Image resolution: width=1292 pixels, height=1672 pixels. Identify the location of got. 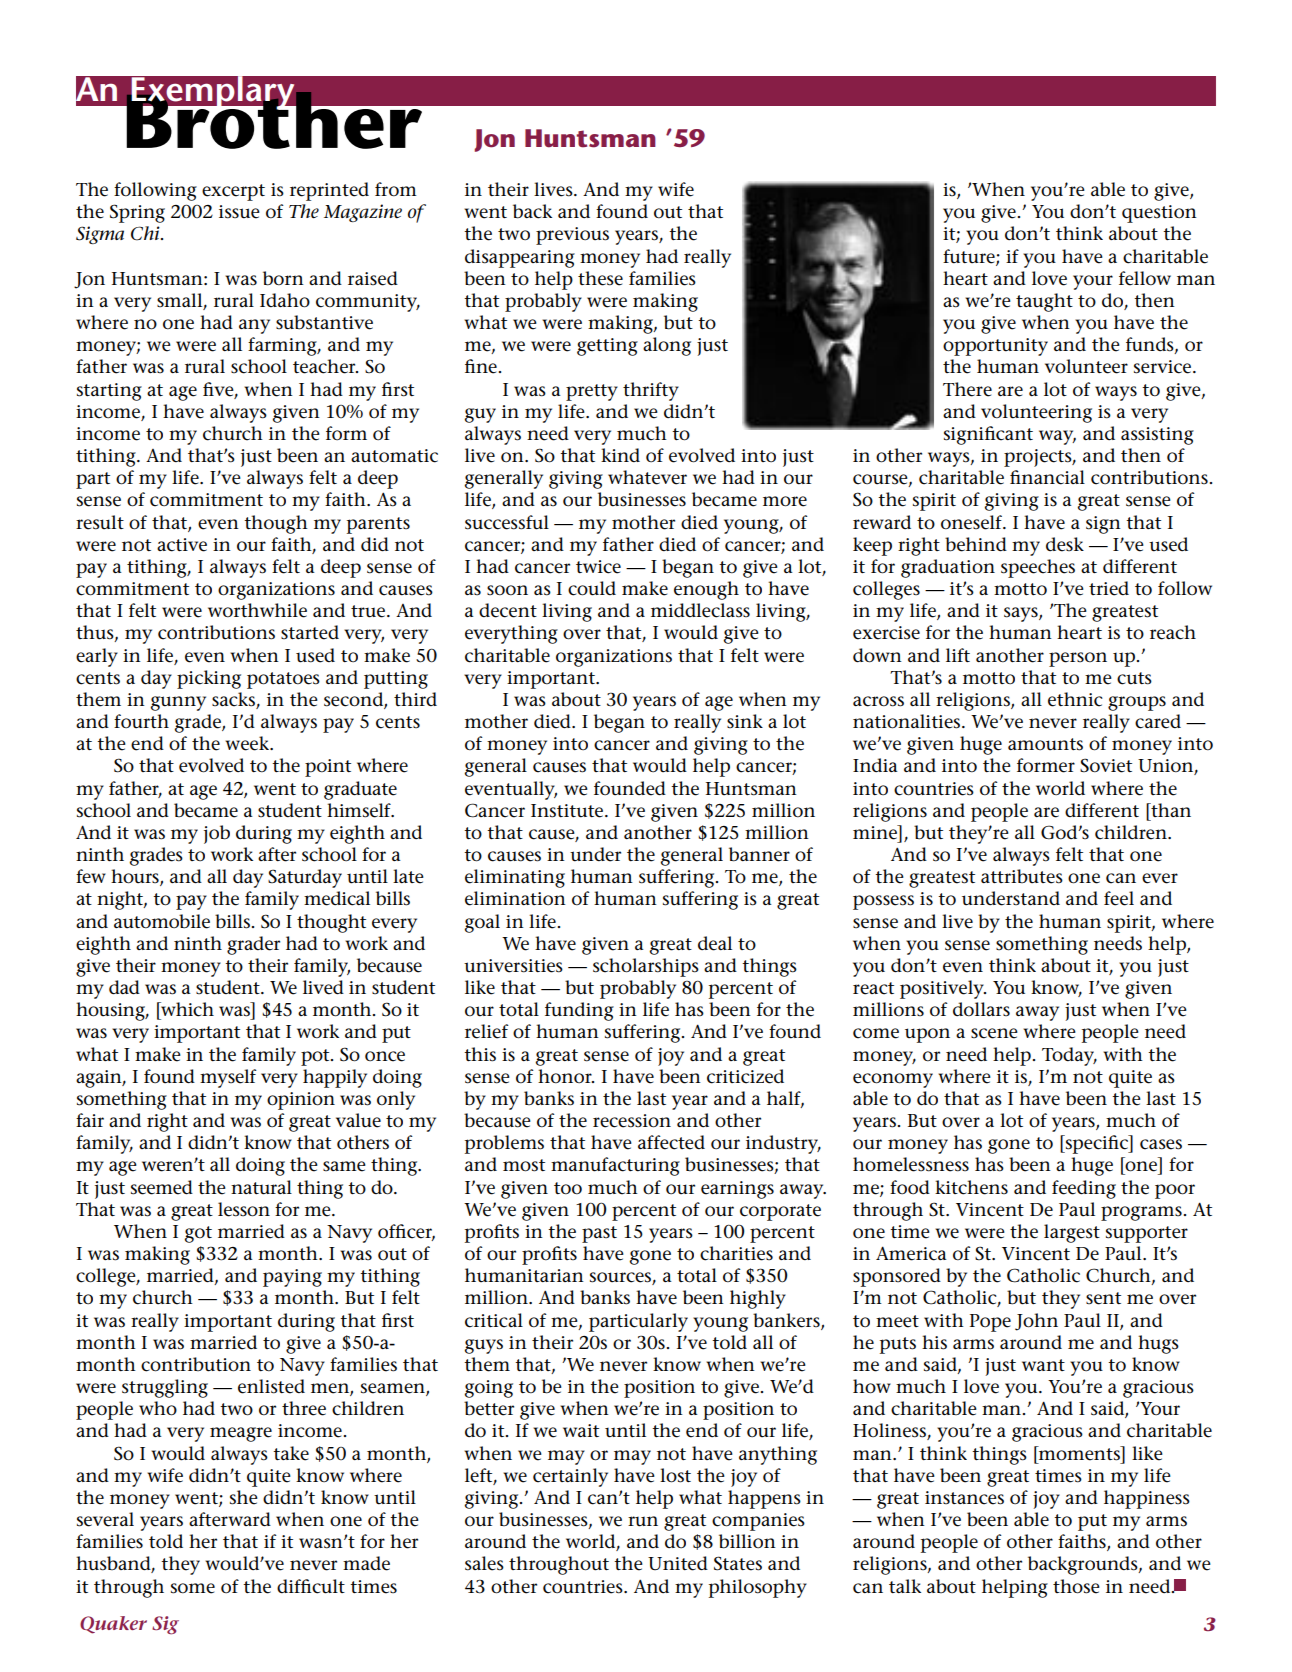
(198, 1234).
